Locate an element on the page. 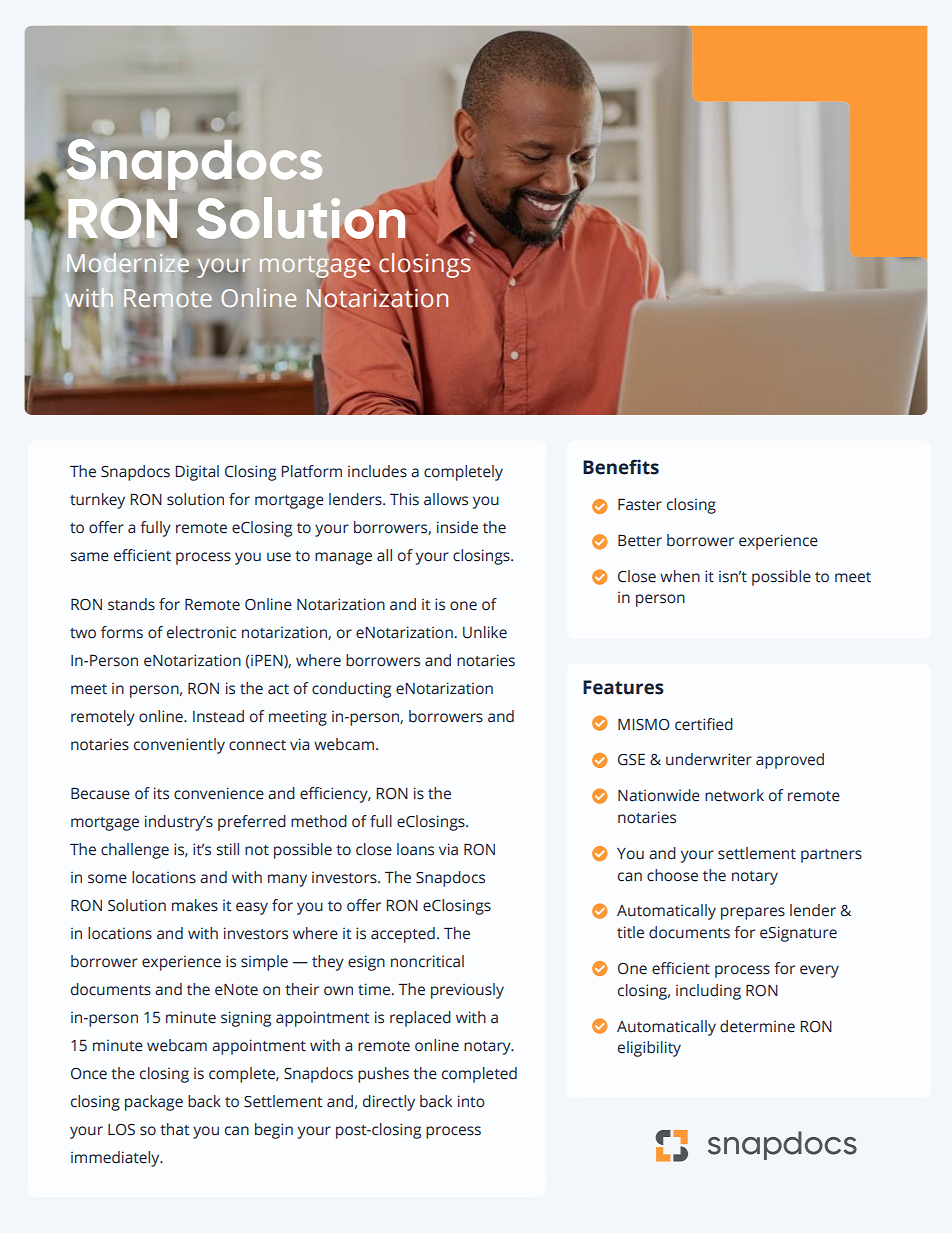 The image size is (952, 1233). network is located at coordinates (734, 795).
